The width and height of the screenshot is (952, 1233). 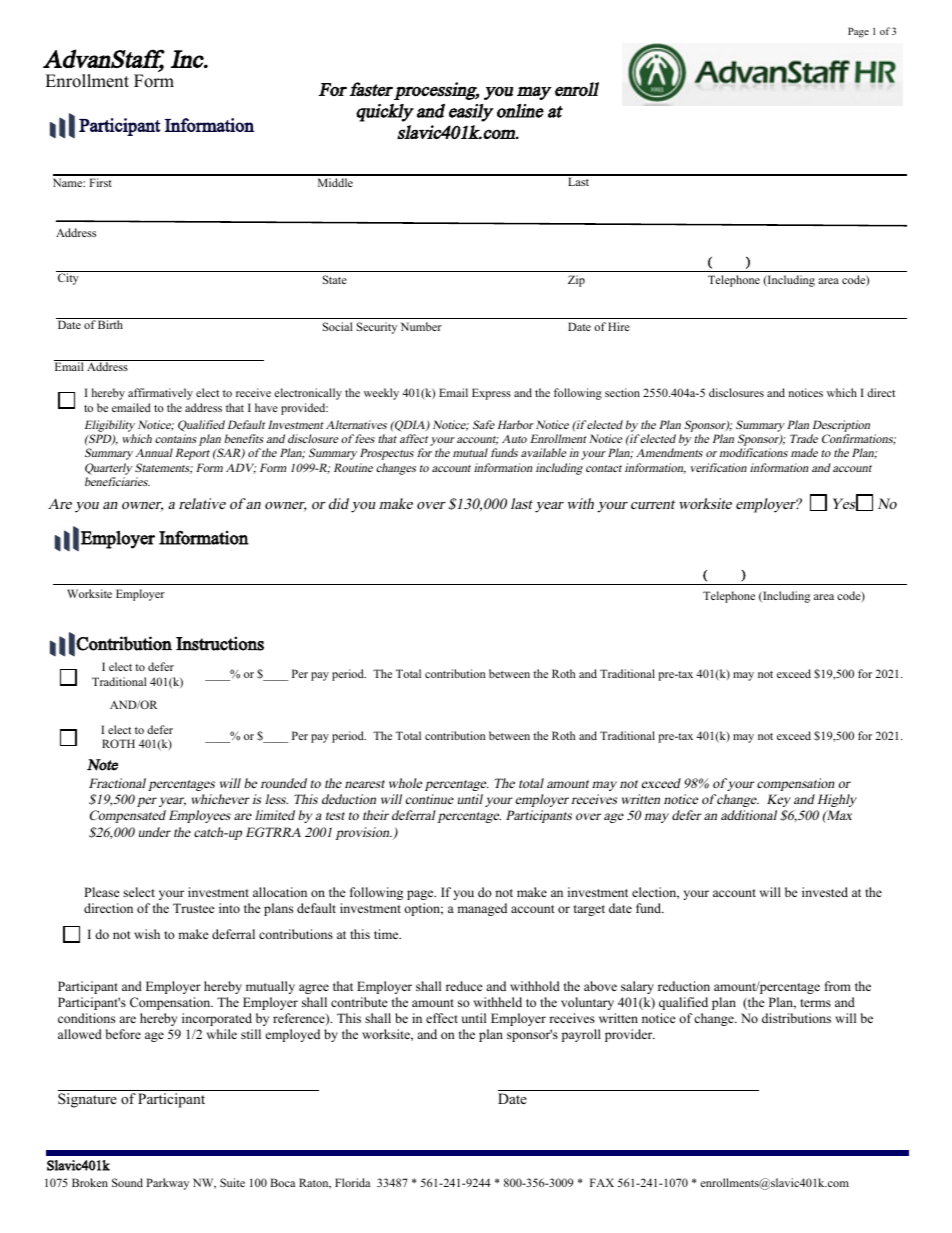 What do you see at coordinates (576, 281) in the screenshot?
I see `Zip` at bounding box center [576, 281].
